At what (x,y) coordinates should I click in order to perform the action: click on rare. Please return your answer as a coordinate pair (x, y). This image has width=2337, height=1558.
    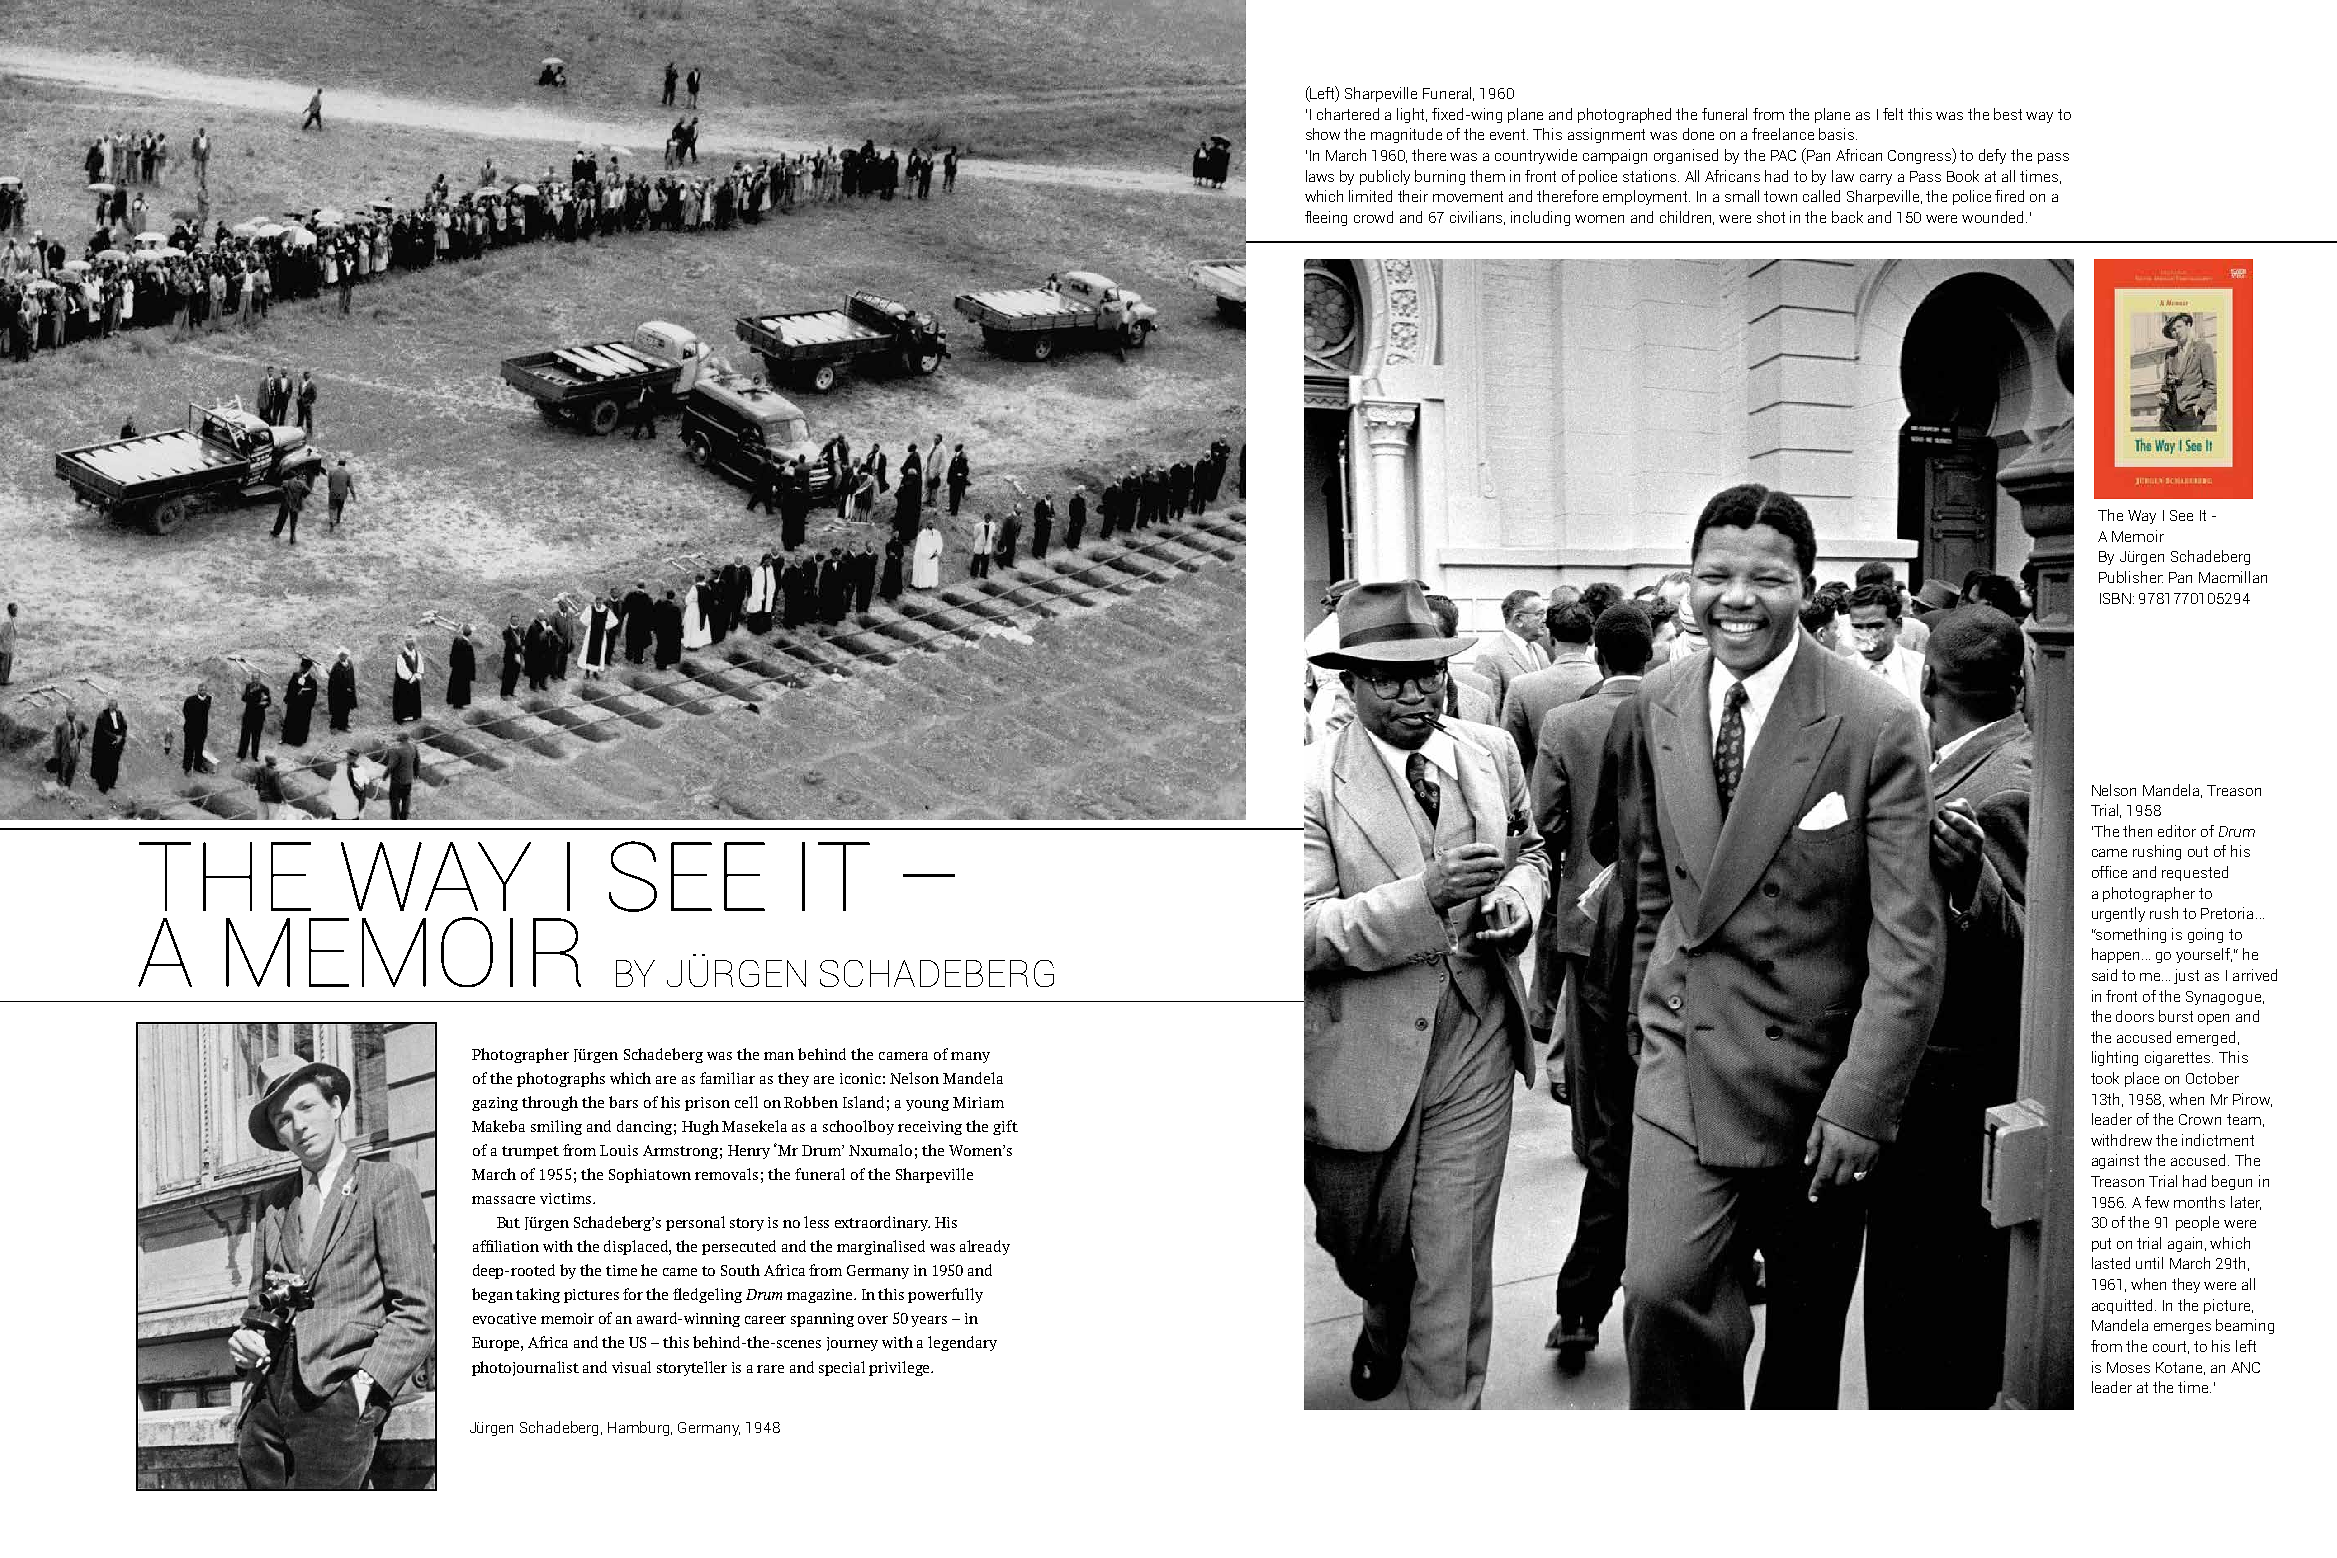
    Looking at the image, I should click on (770, 1369).
